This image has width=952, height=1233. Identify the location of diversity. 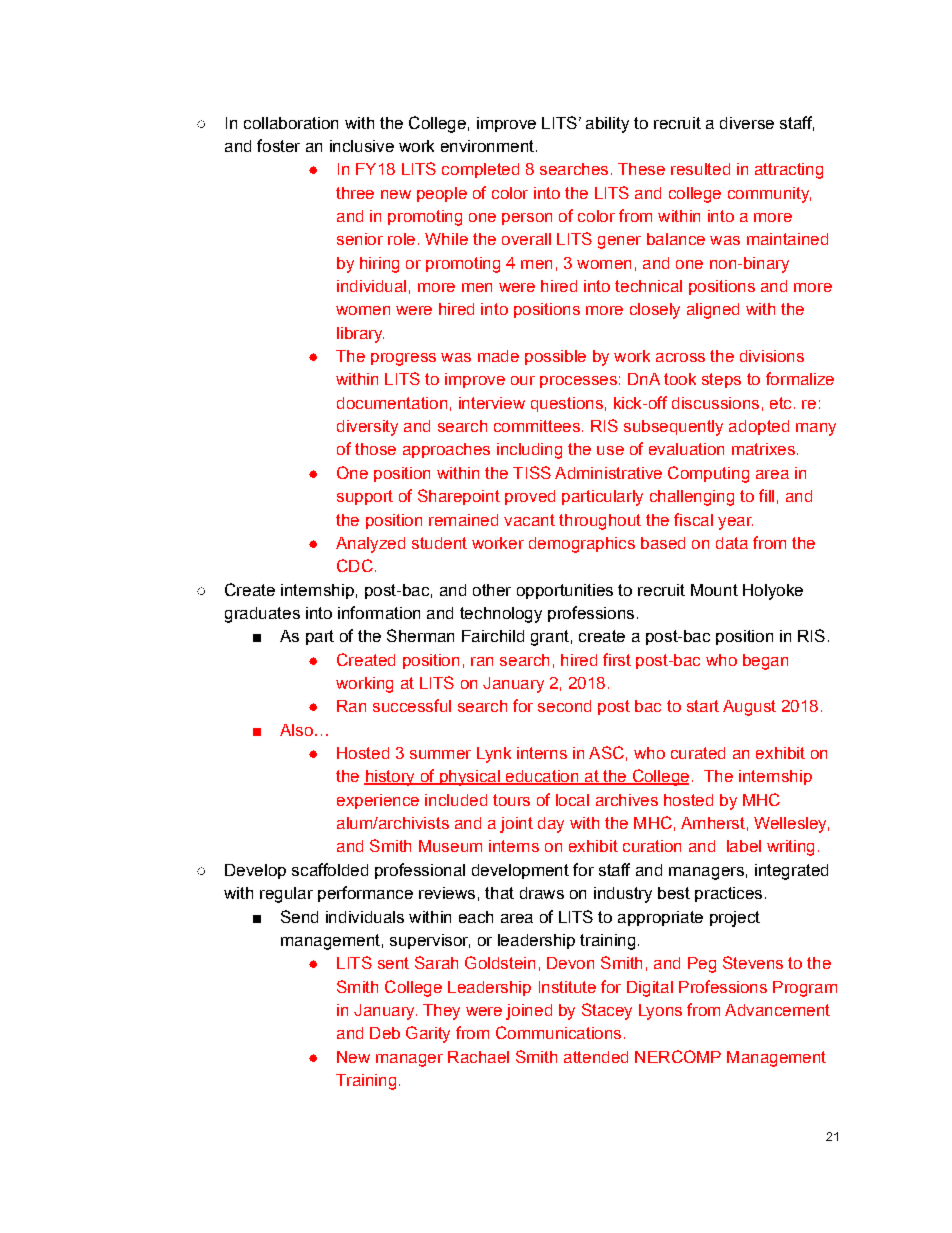
(367, 428).
